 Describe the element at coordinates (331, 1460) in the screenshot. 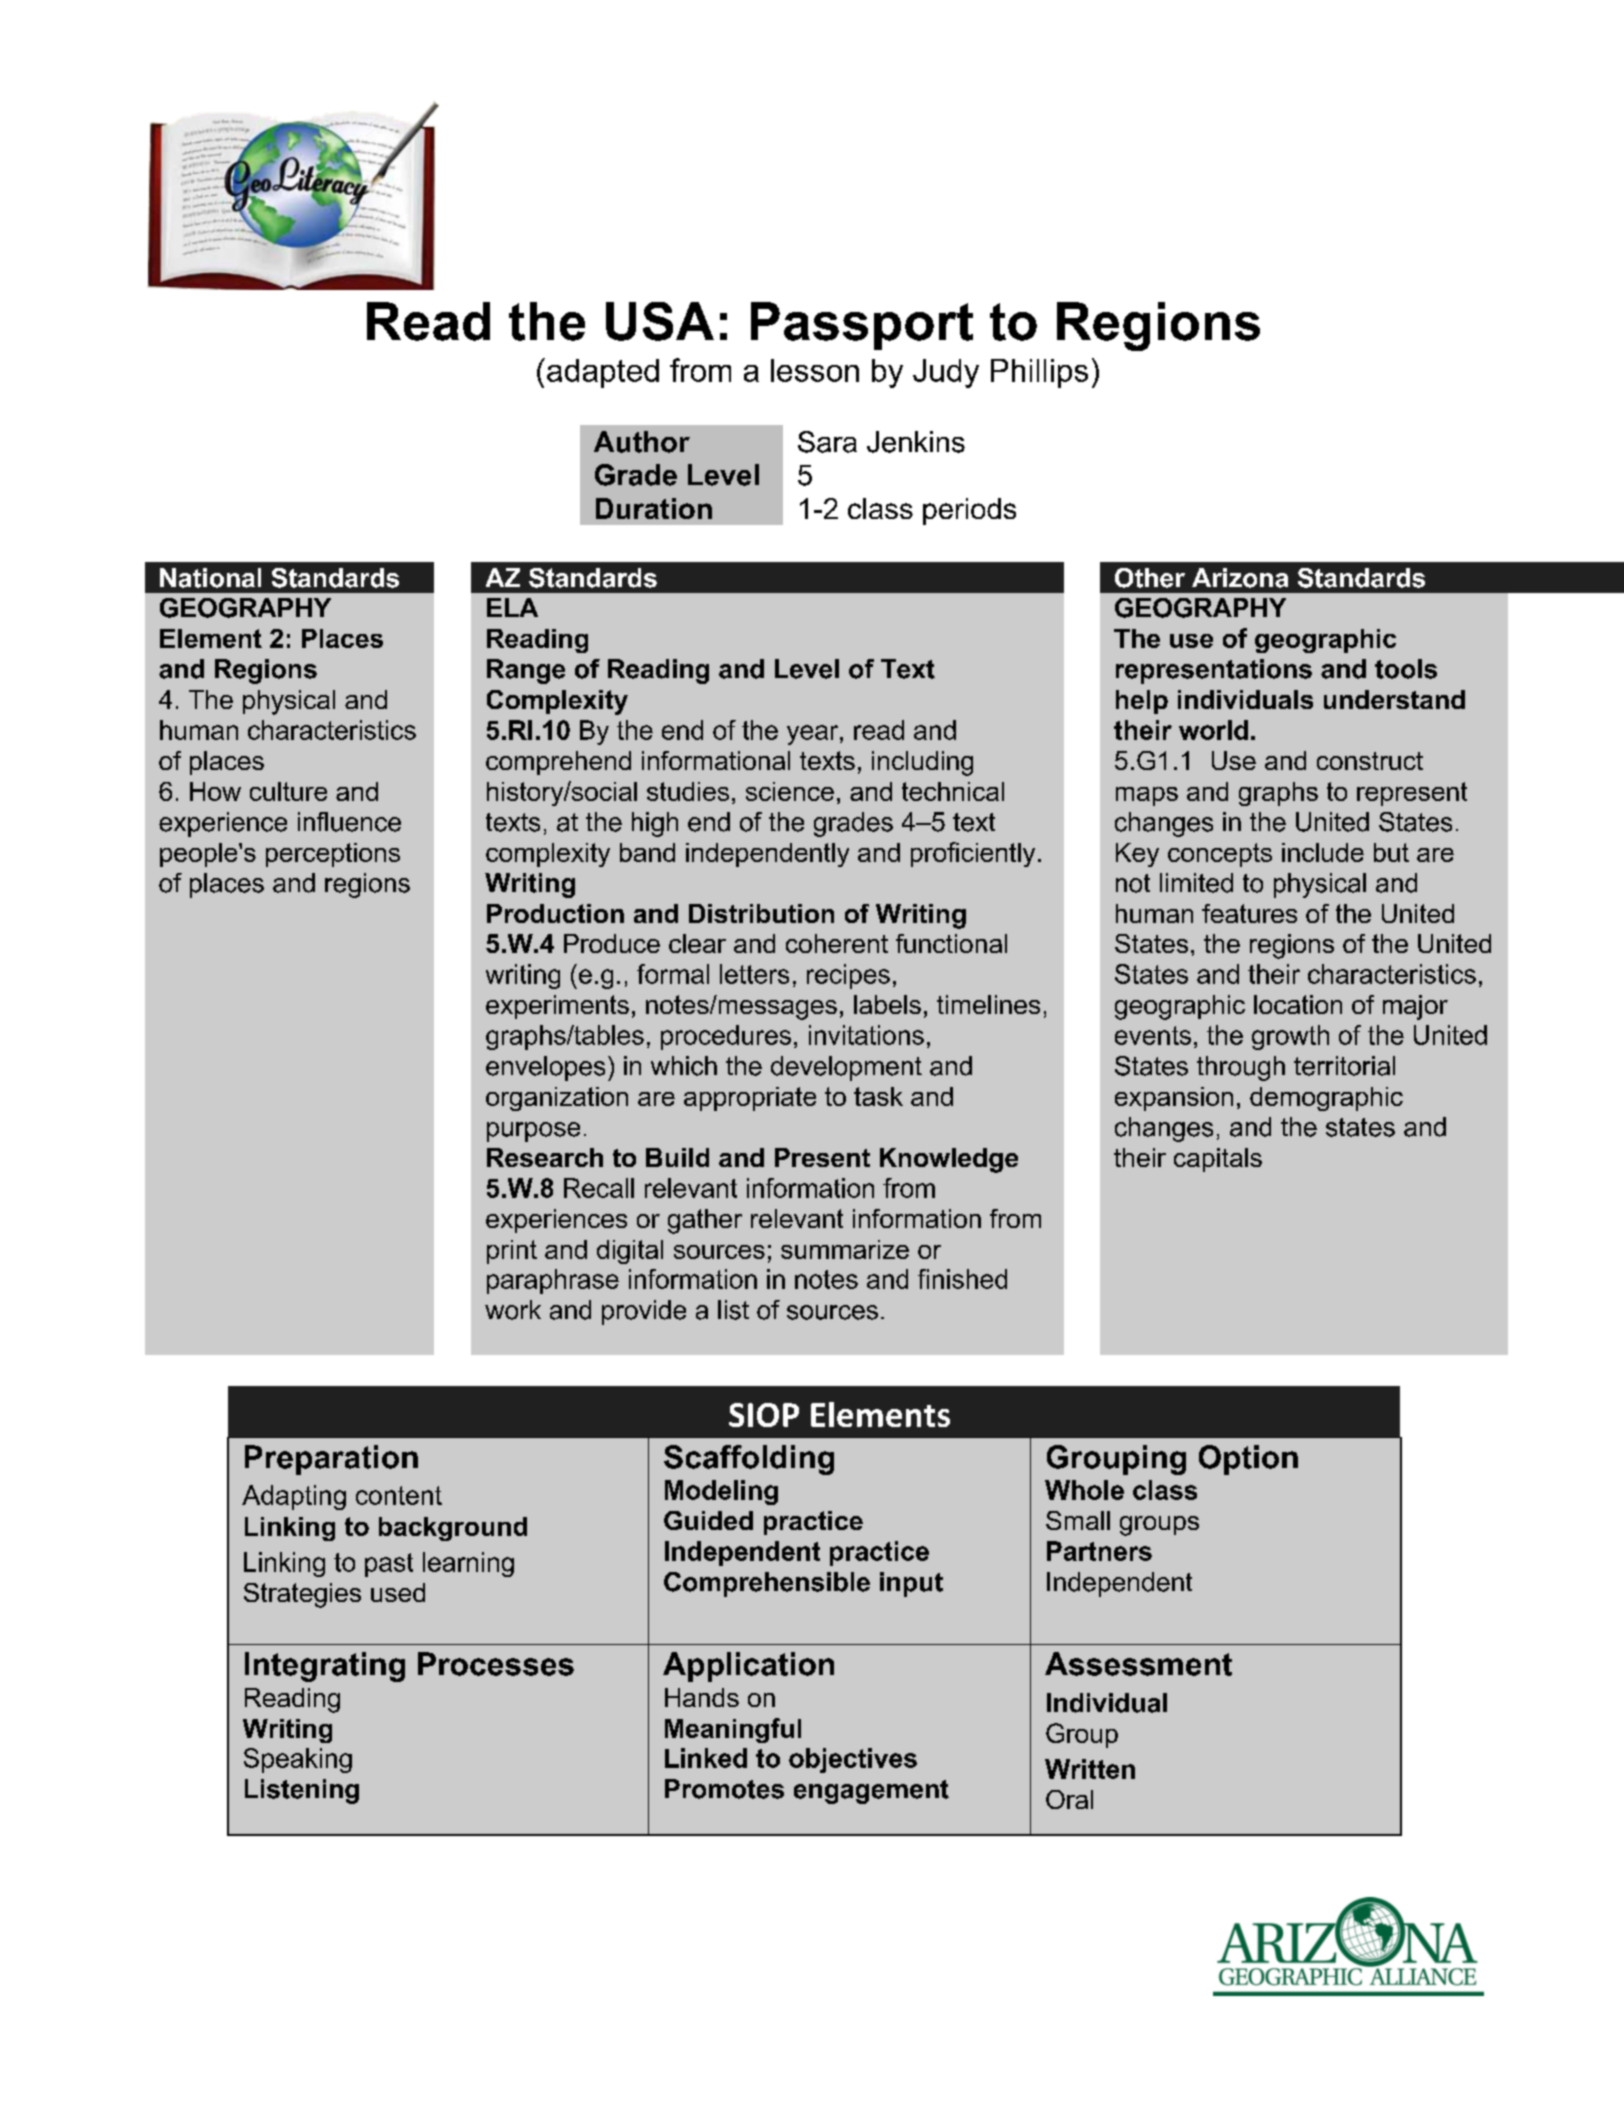

I see `Preparation` at that location.
